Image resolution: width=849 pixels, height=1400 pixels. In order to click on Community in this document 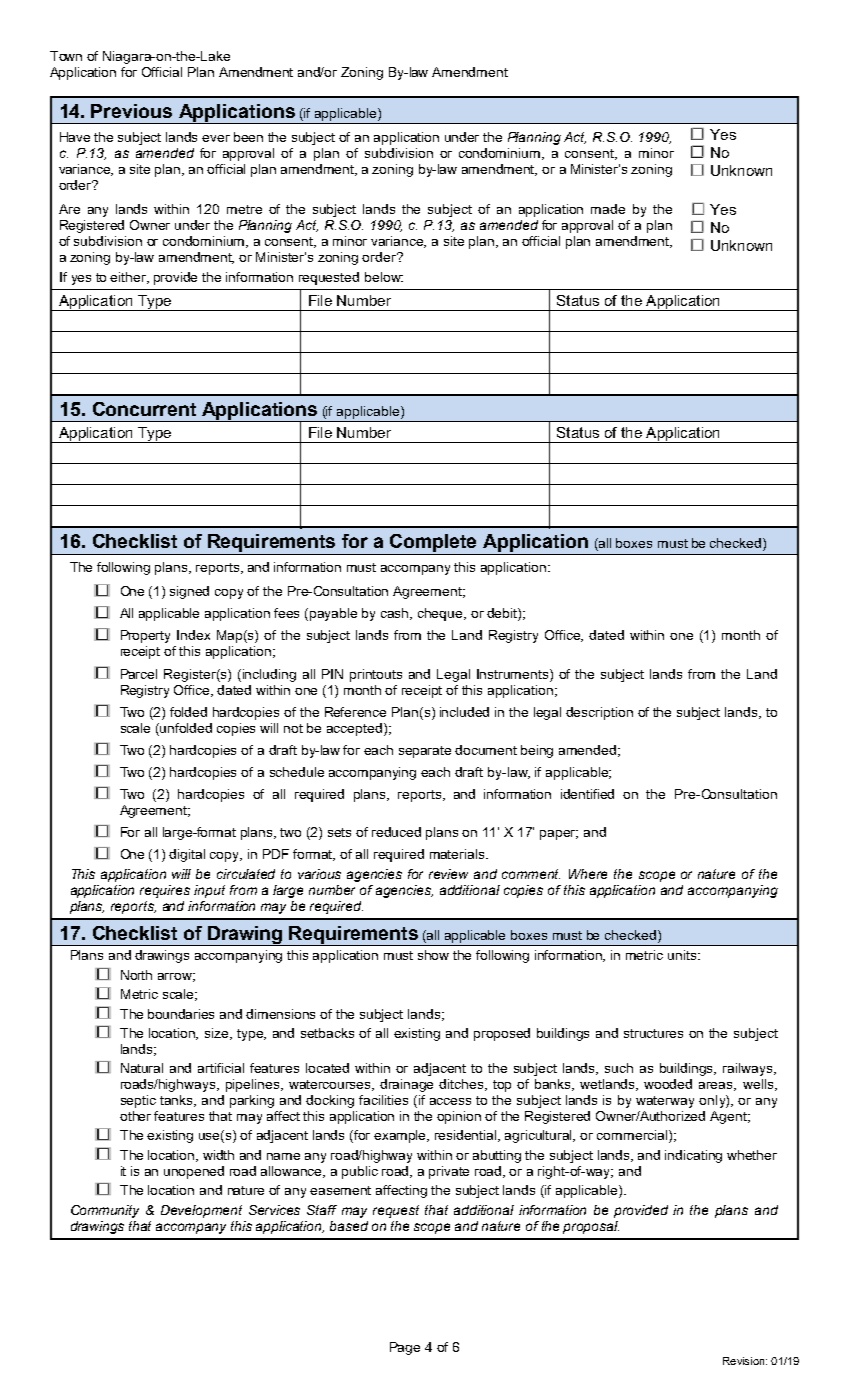, I will do `click(105, 1211)`.
